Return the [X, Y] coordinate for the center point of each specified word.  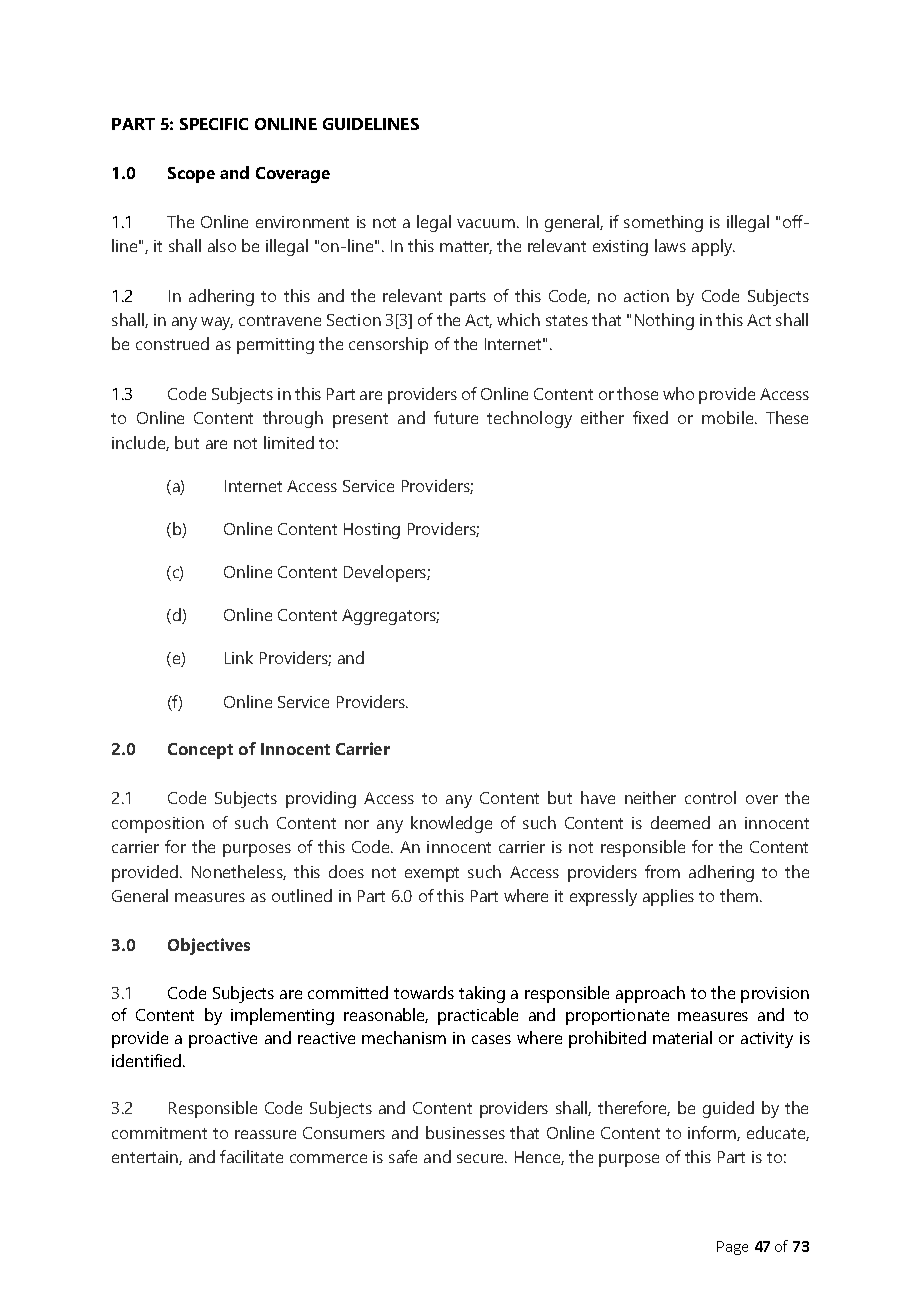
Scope [191, 175]
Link [239, 657]
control [710, 797]
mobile [729, 417]
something [663, 223]
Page [732, 1248]
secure [482, 1158]
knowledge [451, 824]
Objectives [209, 946]
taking [482, 994]
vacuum [487, 223]
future [456, 417]
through [293, 419]
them [740, 895]
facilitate [251, 1156]
